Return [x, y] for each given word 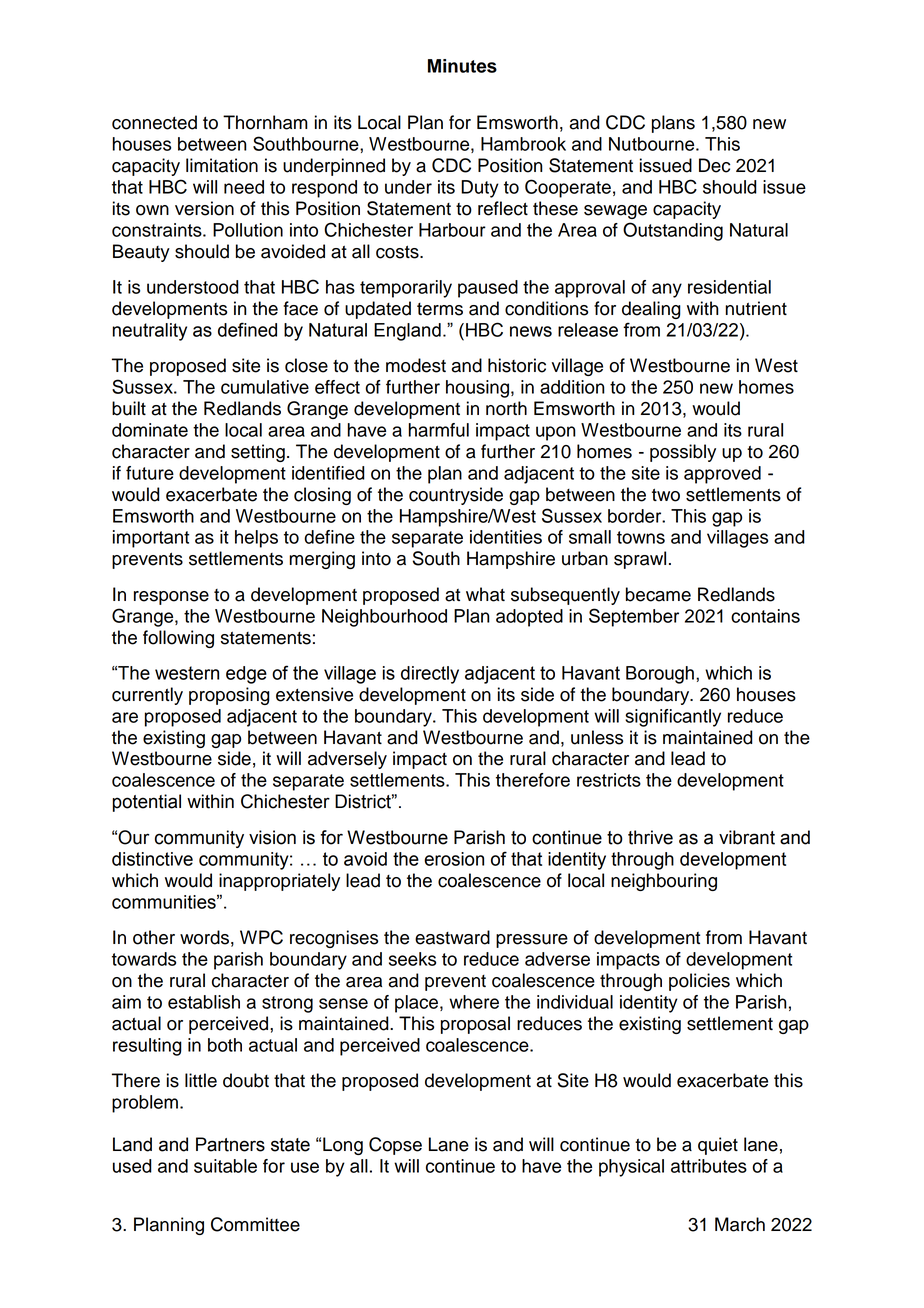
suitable [225, 1166]
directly [430, 675]
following [178, 639]
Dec [714, 165]
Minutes [462, 66]
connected [154, 122]
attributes [709, 1166]
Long [343, 1146]
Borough [660, 675]
